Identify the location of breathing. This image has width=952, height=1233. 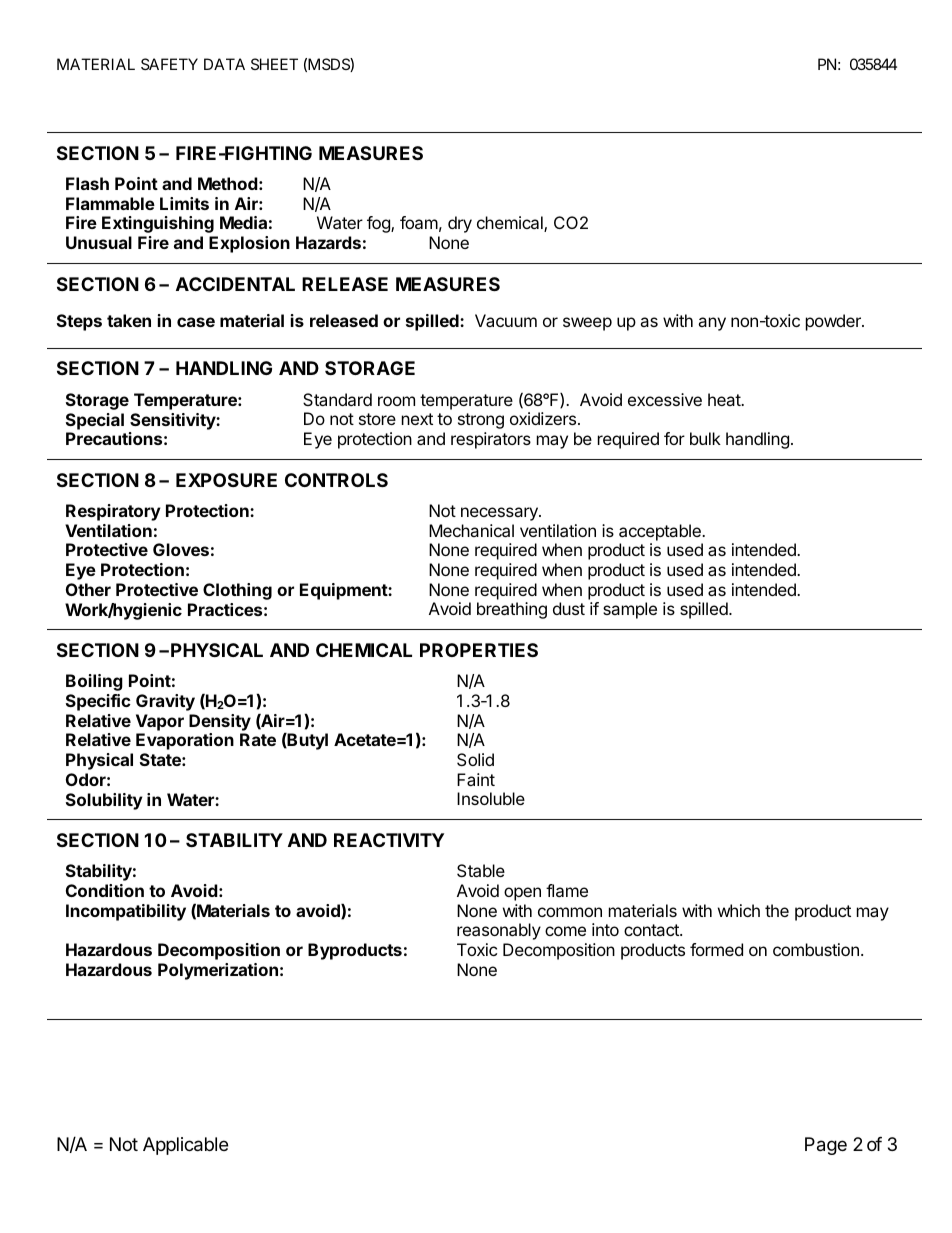
(512, 610).
